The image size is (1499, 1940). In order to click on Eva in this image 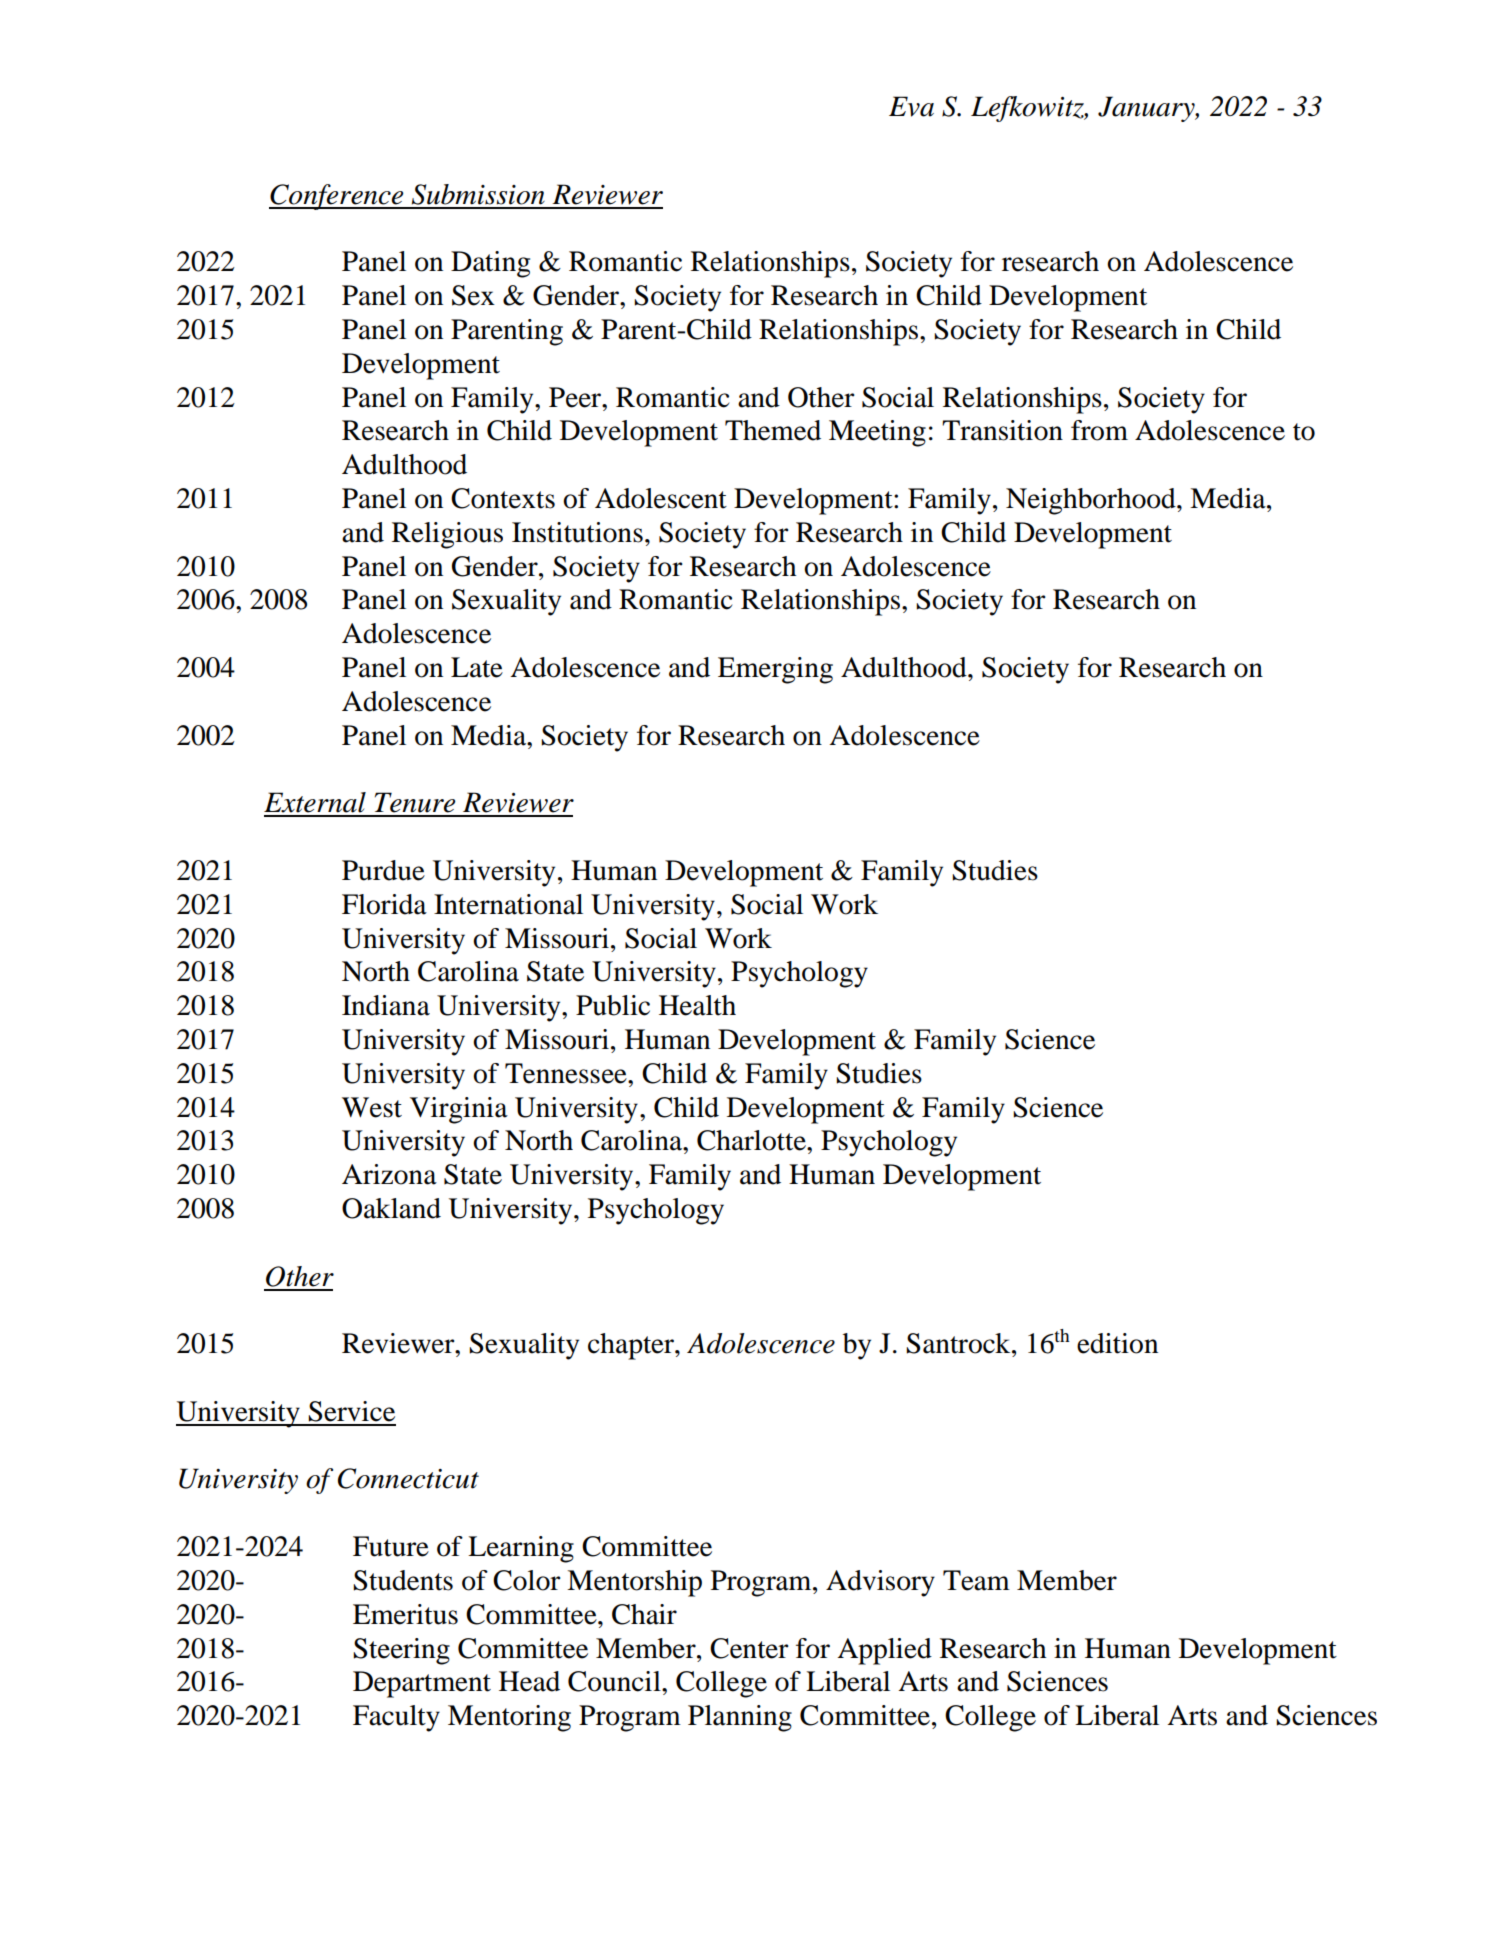, I will do `click(911, 106)`.
